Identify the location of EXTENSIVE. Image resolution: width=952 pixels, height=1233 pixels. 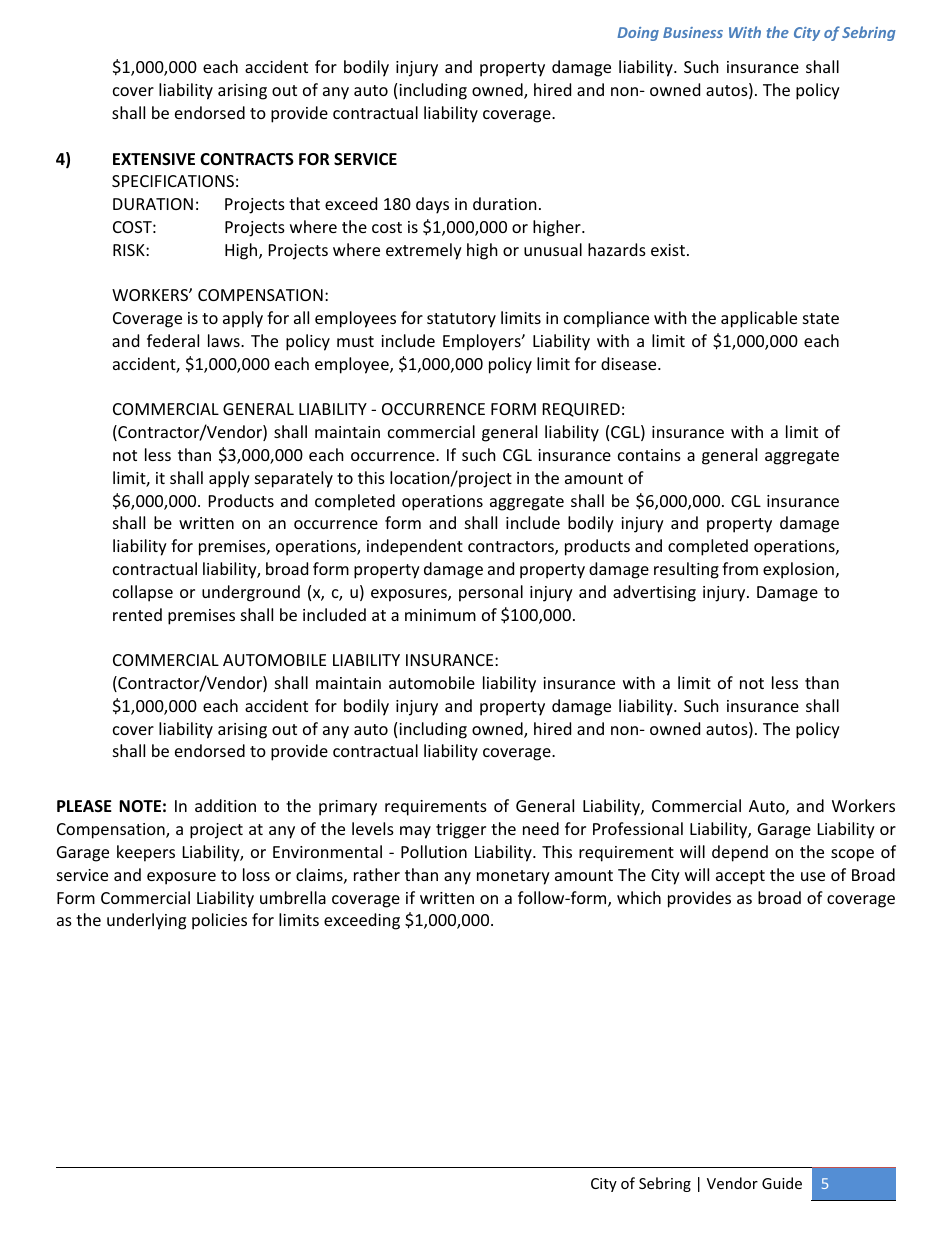
(154, 159).
